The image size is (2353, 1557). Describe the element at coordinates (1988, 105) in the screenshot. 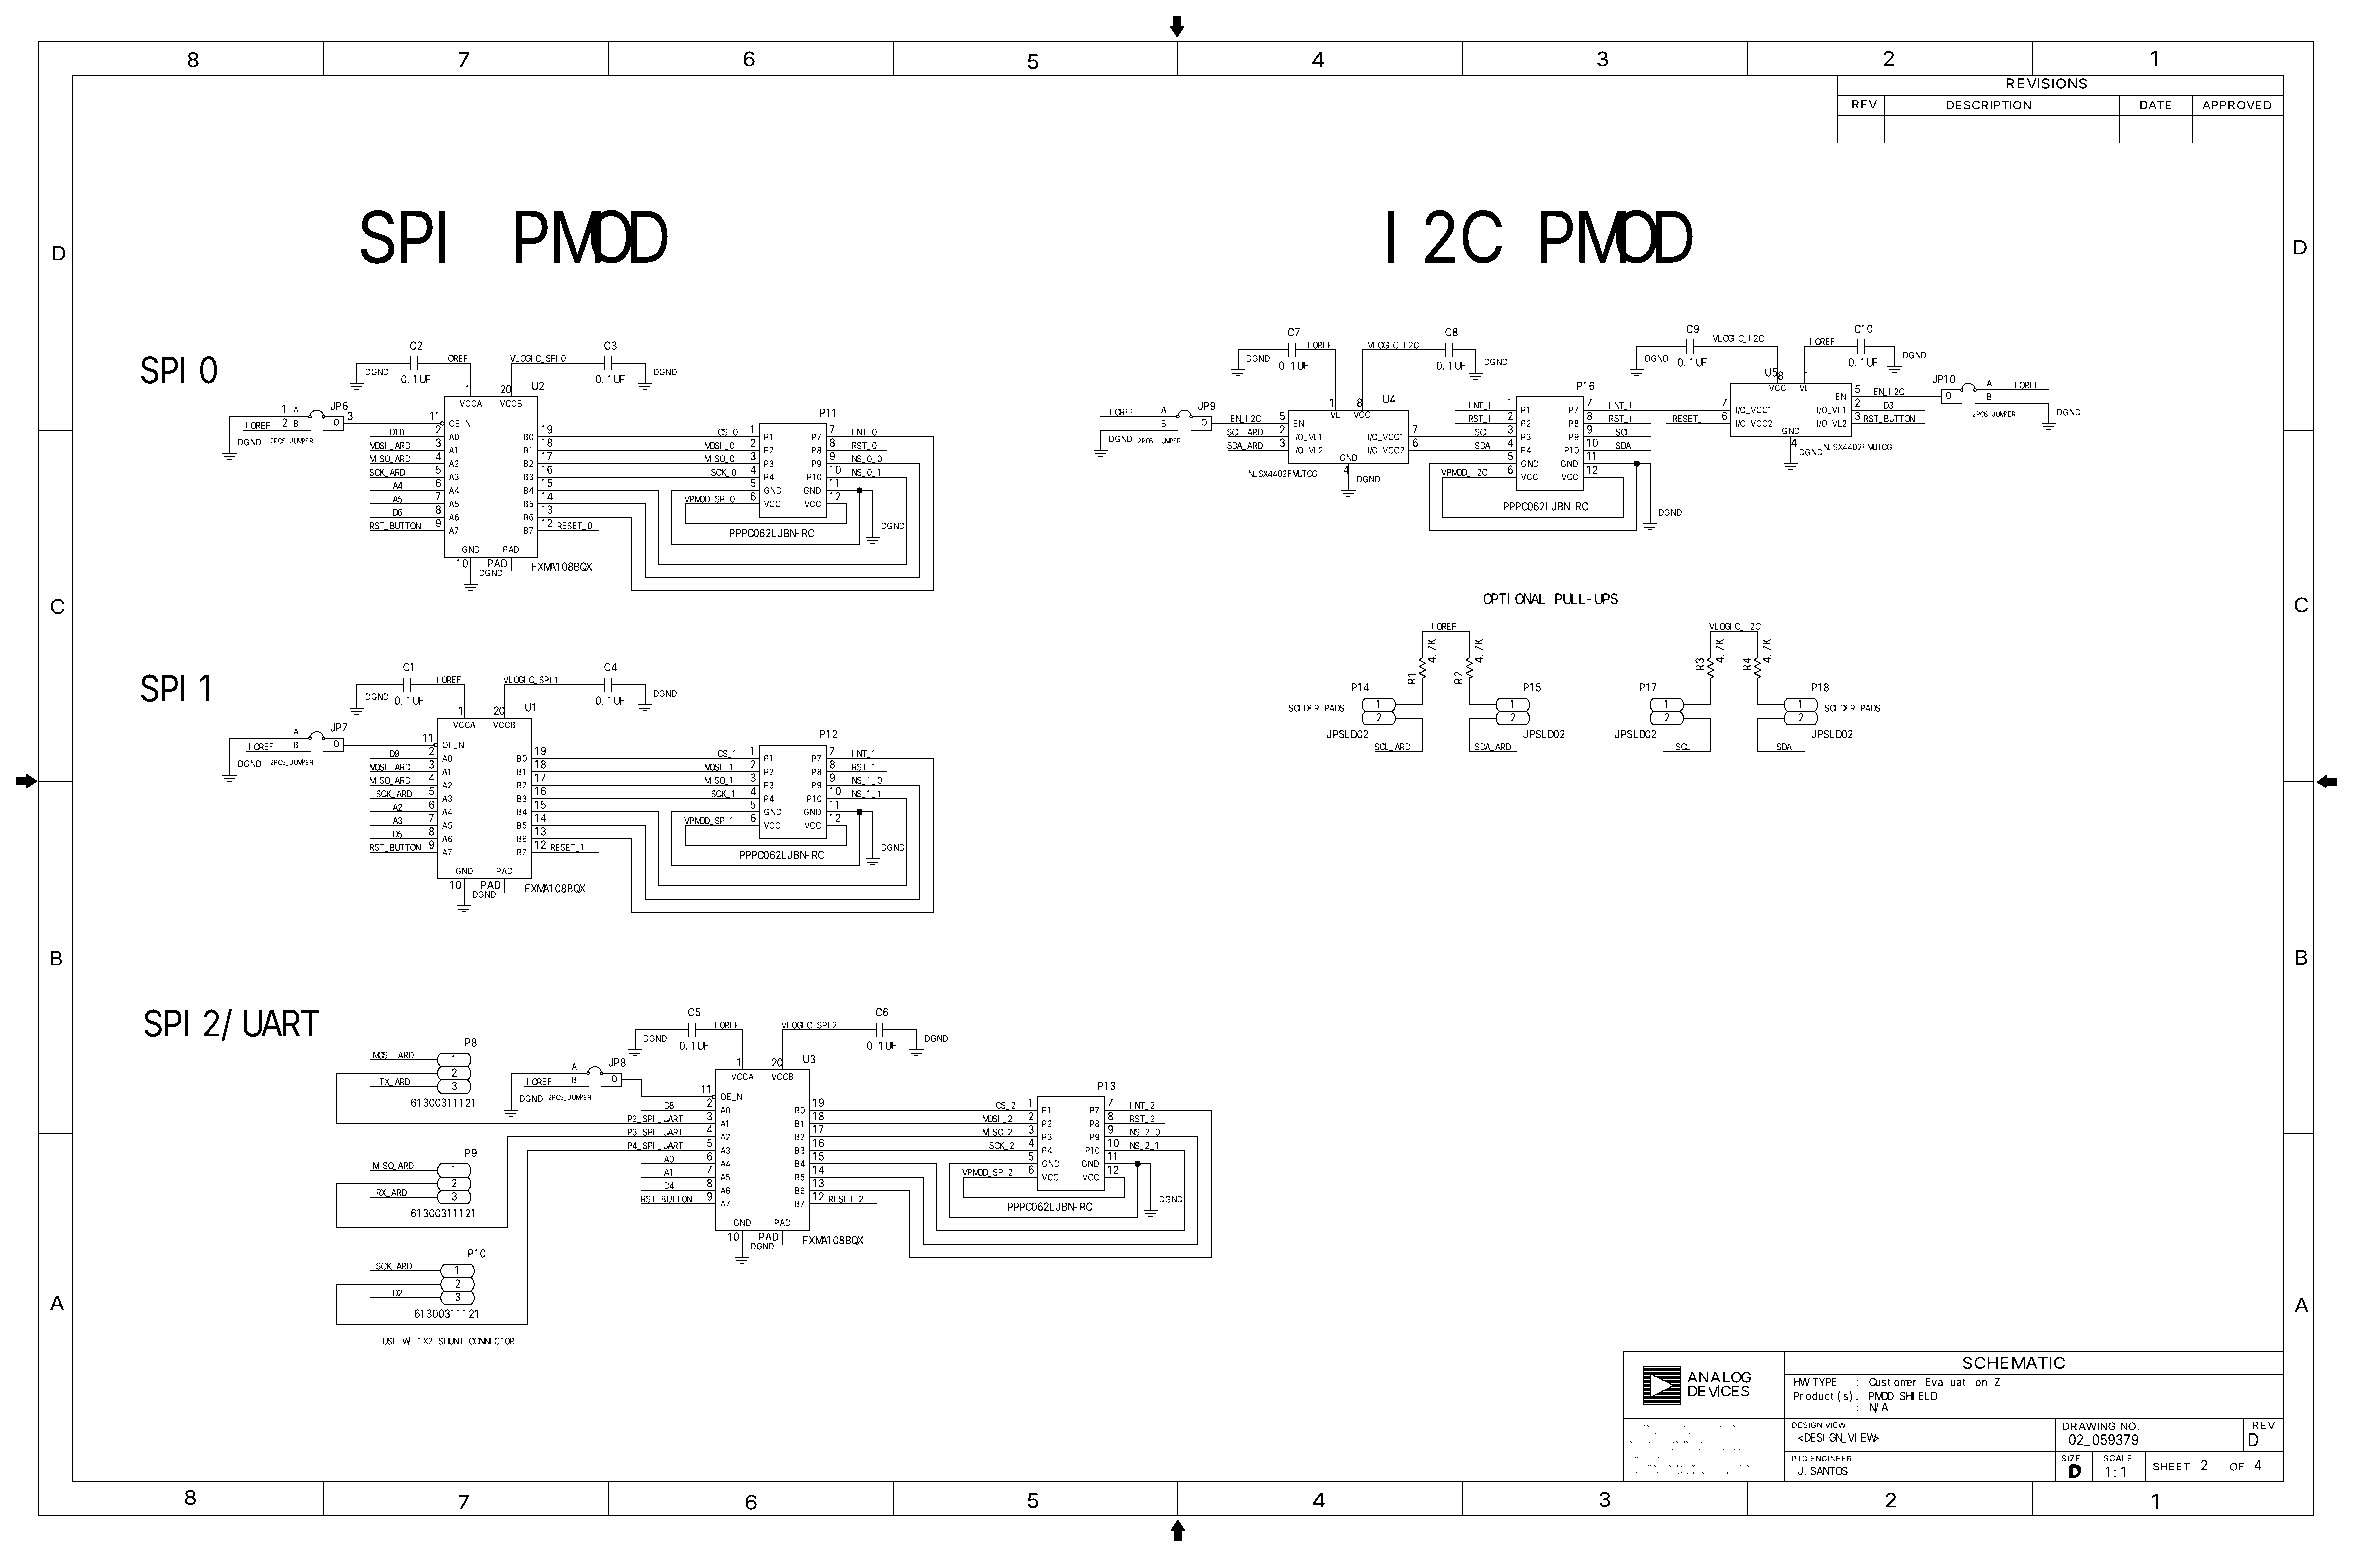

I see `DESCRIPTION` at that location.
